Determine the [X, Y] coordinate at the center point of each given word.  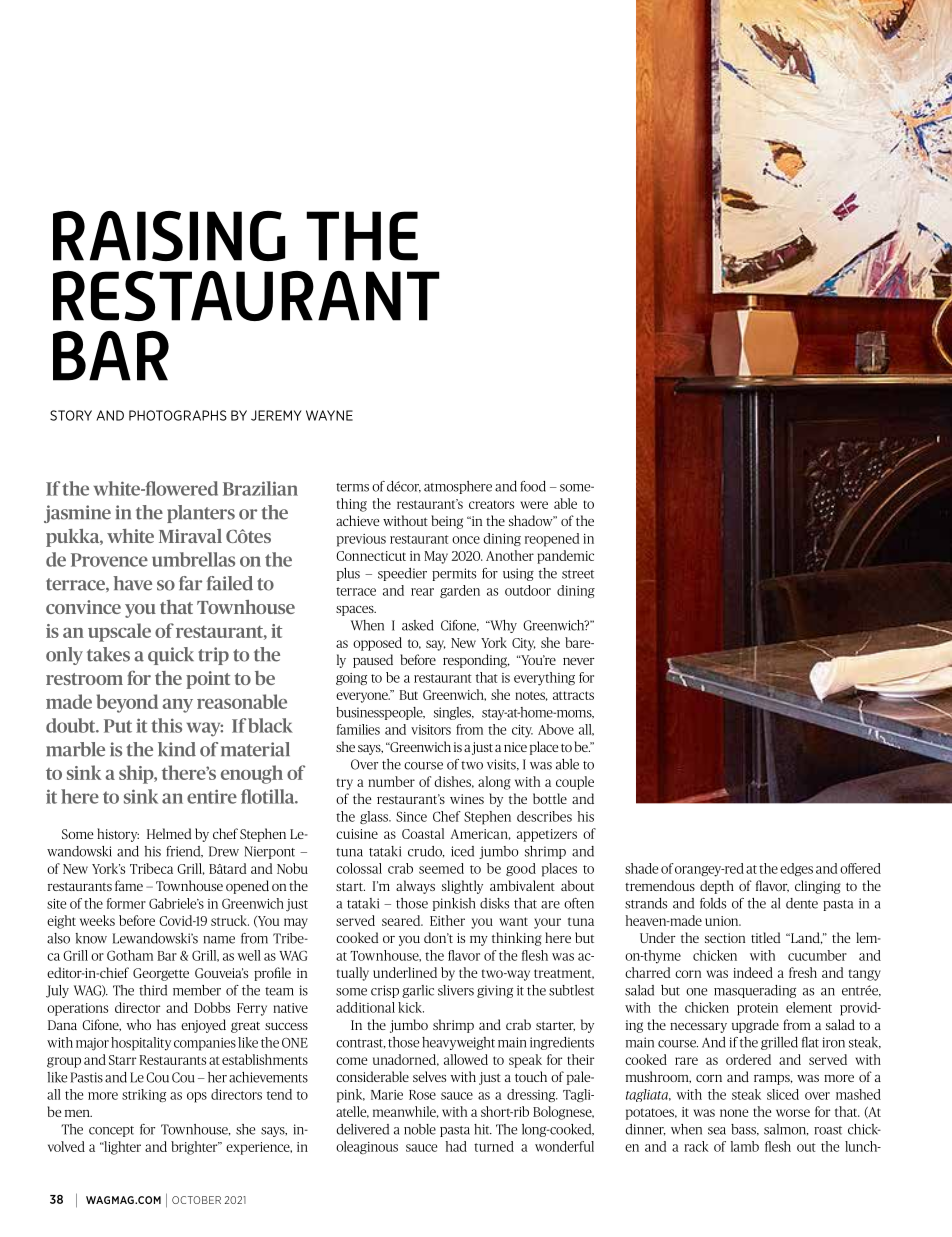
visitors [431, 730]
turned [494, 1146]
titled [765, 937]
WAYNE [329, 415]
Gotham [130, 955]
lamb [745, 1146]
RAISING [169, 236]
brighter [195, 1148]
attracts [573, 695]
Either [447, 920]
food [533, 486]
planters [201, 514]
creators [491, 504]
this [166, 725]
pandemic [565, 557]
